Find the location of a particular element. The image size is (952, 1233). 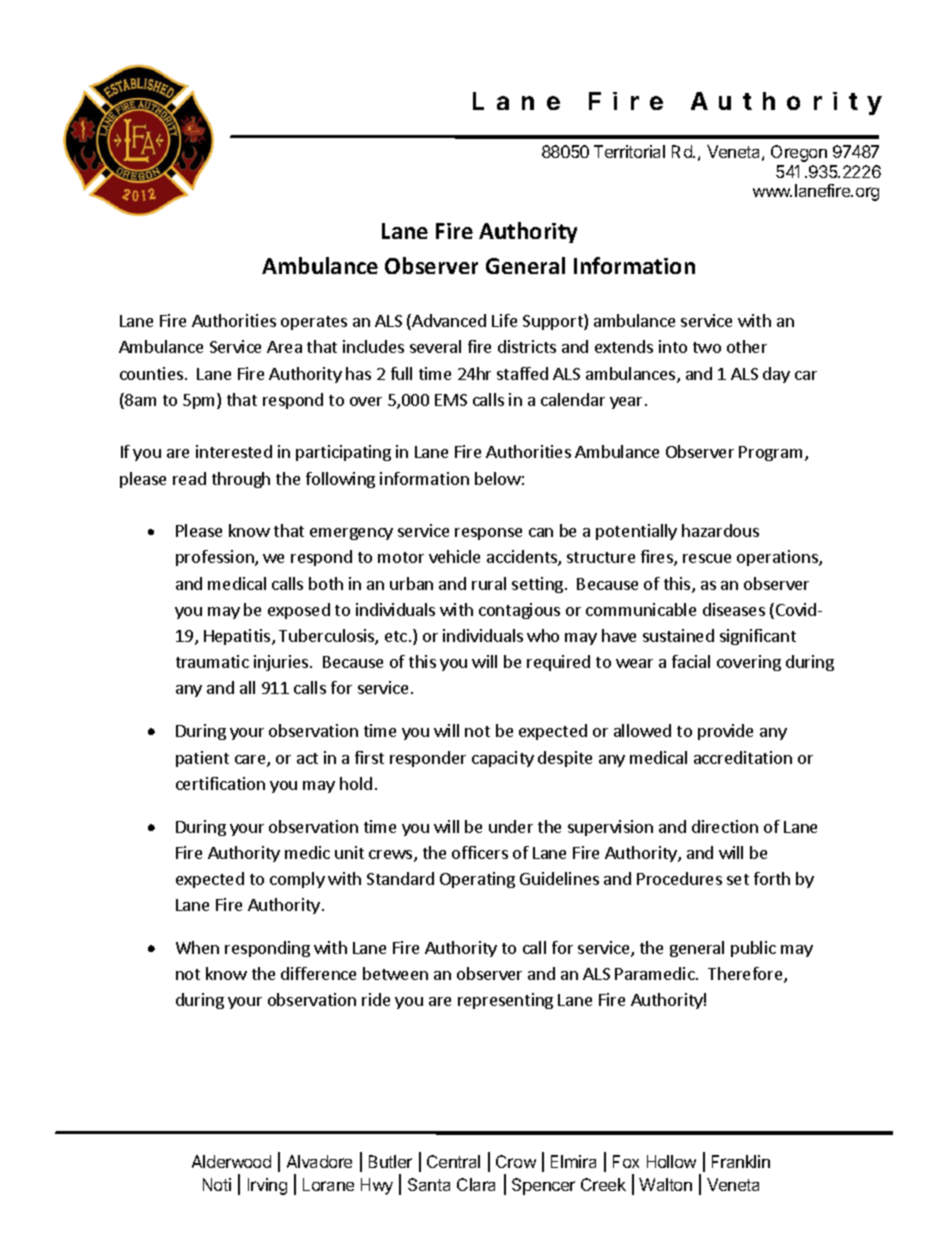

Territorial is located at coordinates (629, 151).
